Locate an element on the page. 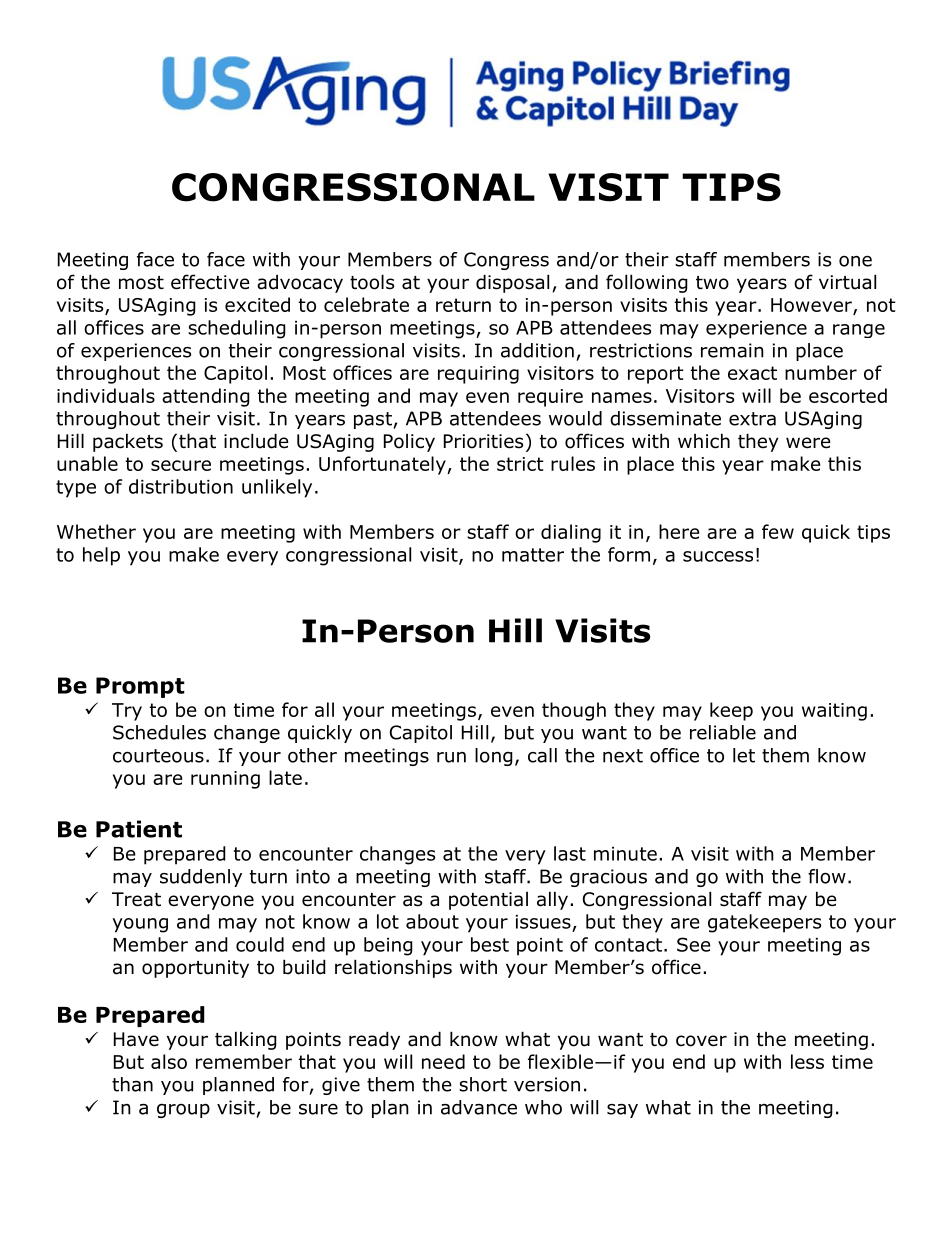  young is located at coordinates (140, 925).
